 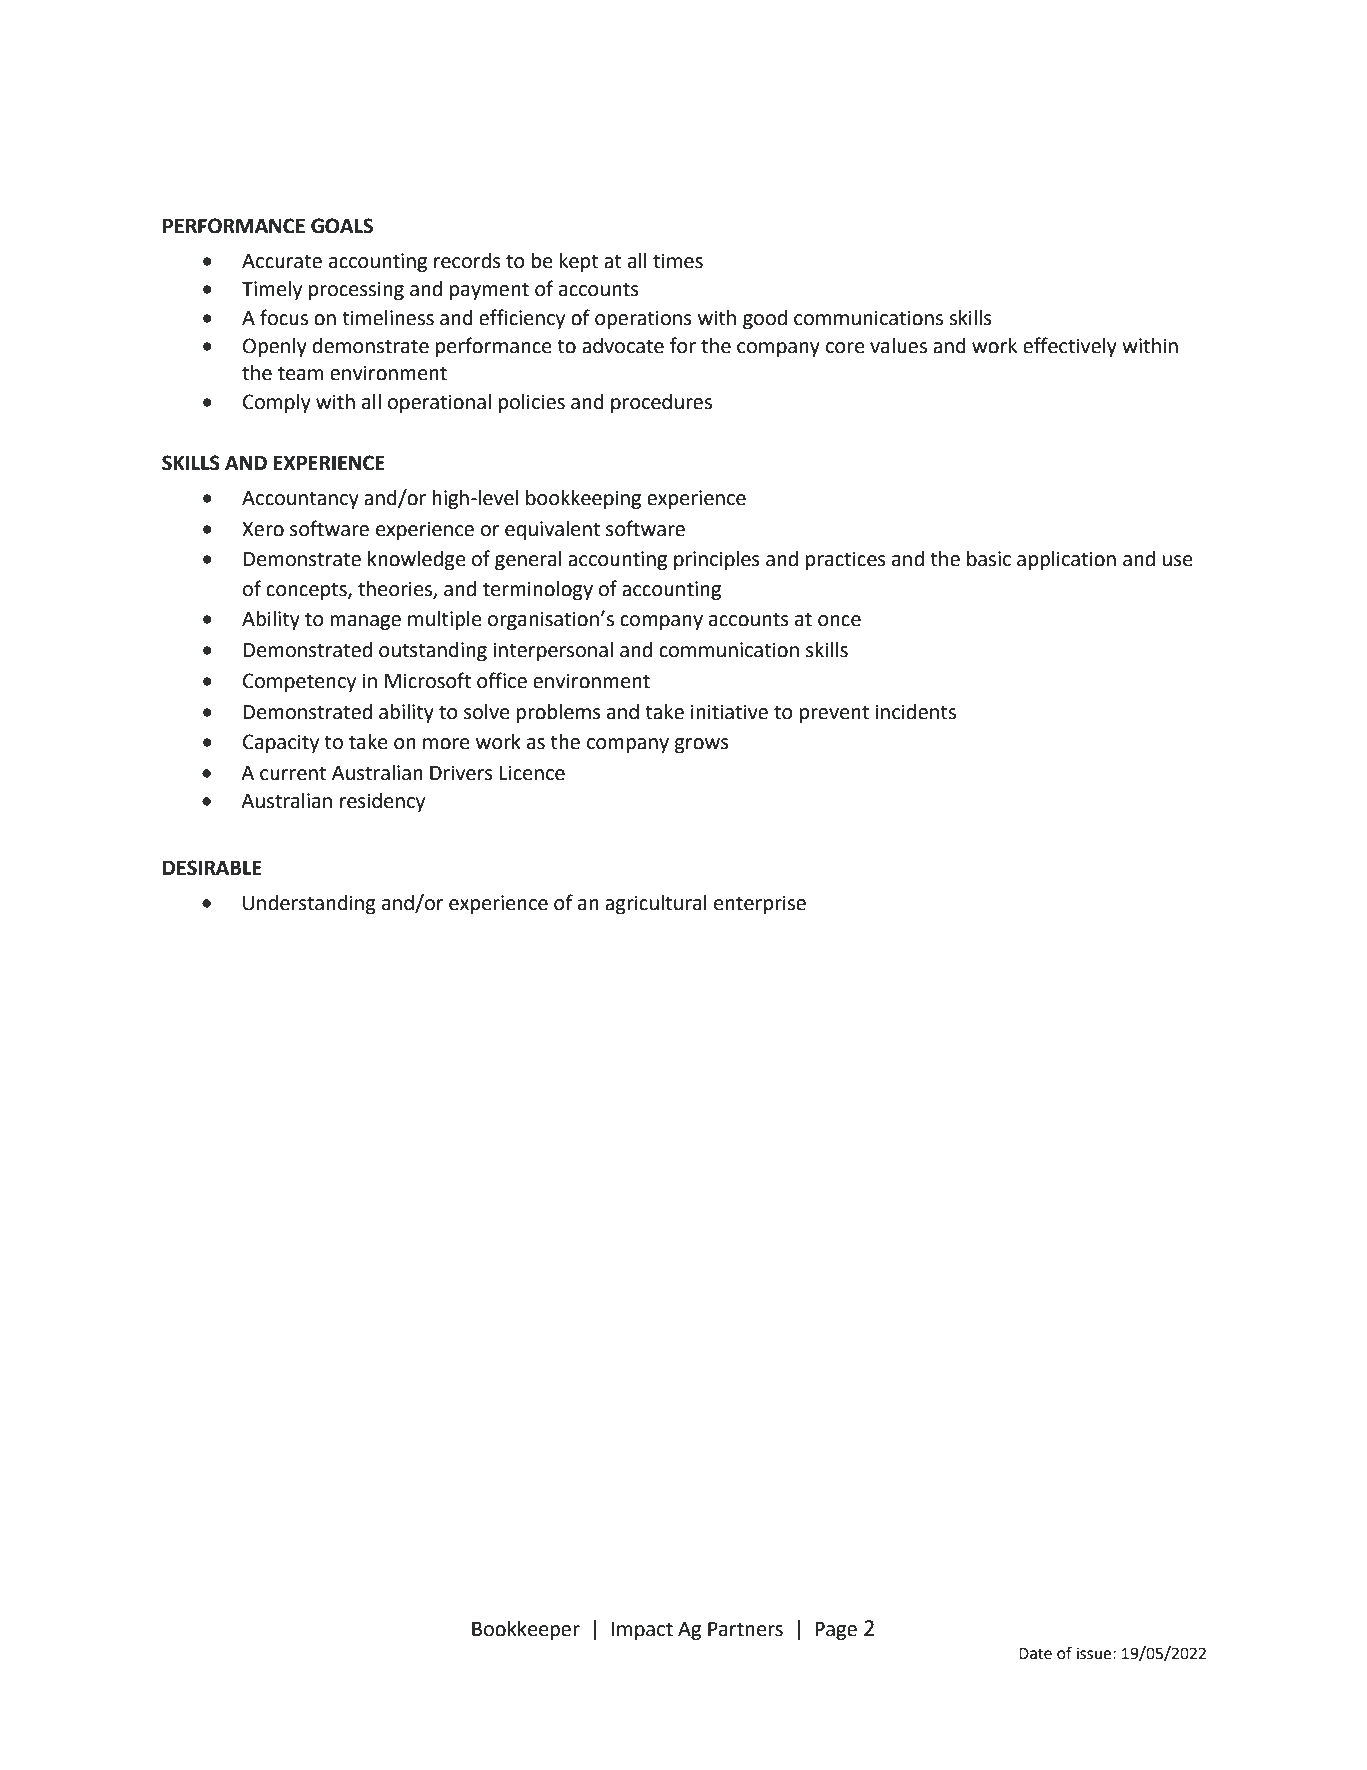 What do you see at coordinates (745, 1629) in the screenshot?
I see `Partners` at bounding box center [745, 1629].
